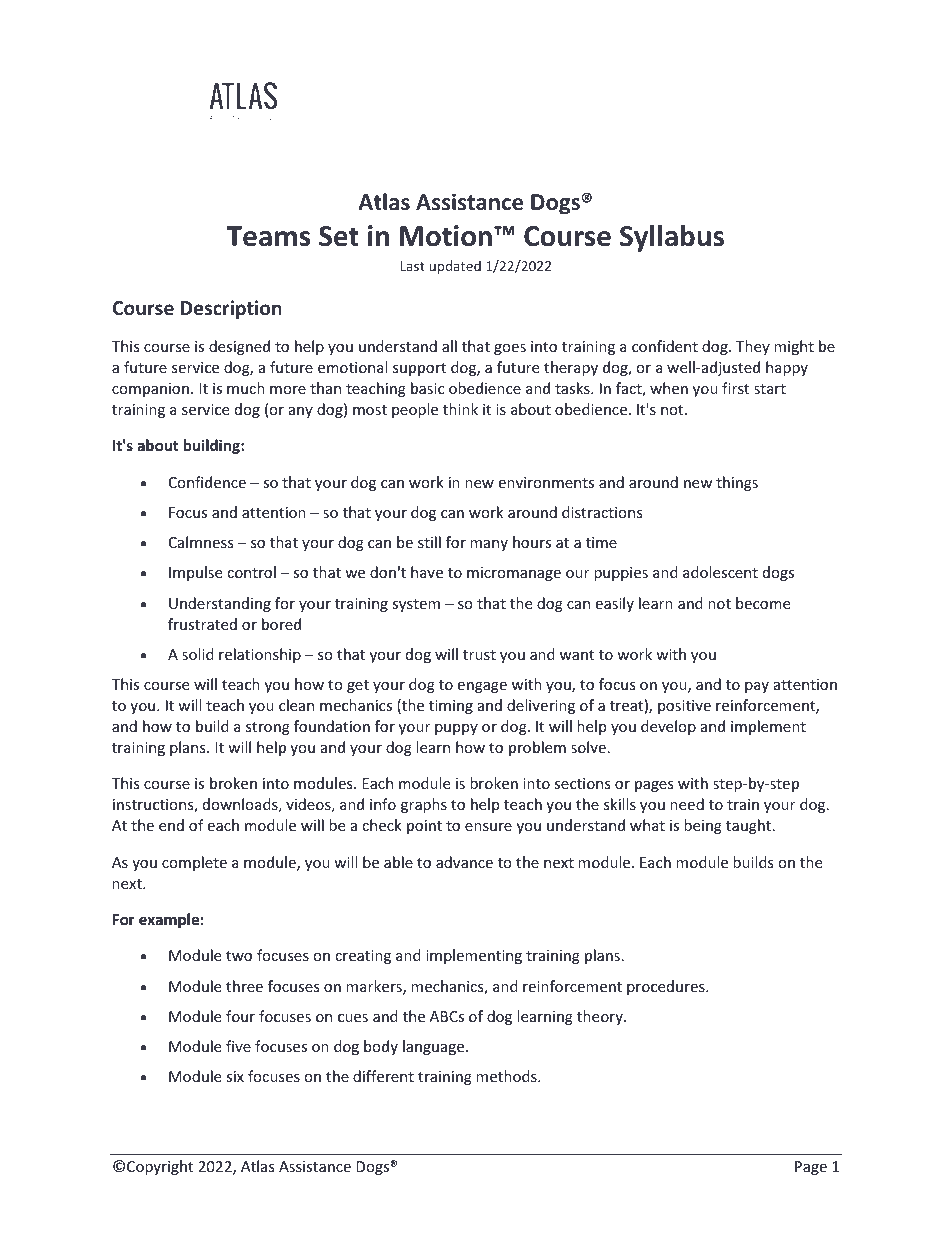 The image size is (952, 1233). What do you see at coordinates (703, 826) in the screenshot?
I see `being` at bounding box center [703, 826].
